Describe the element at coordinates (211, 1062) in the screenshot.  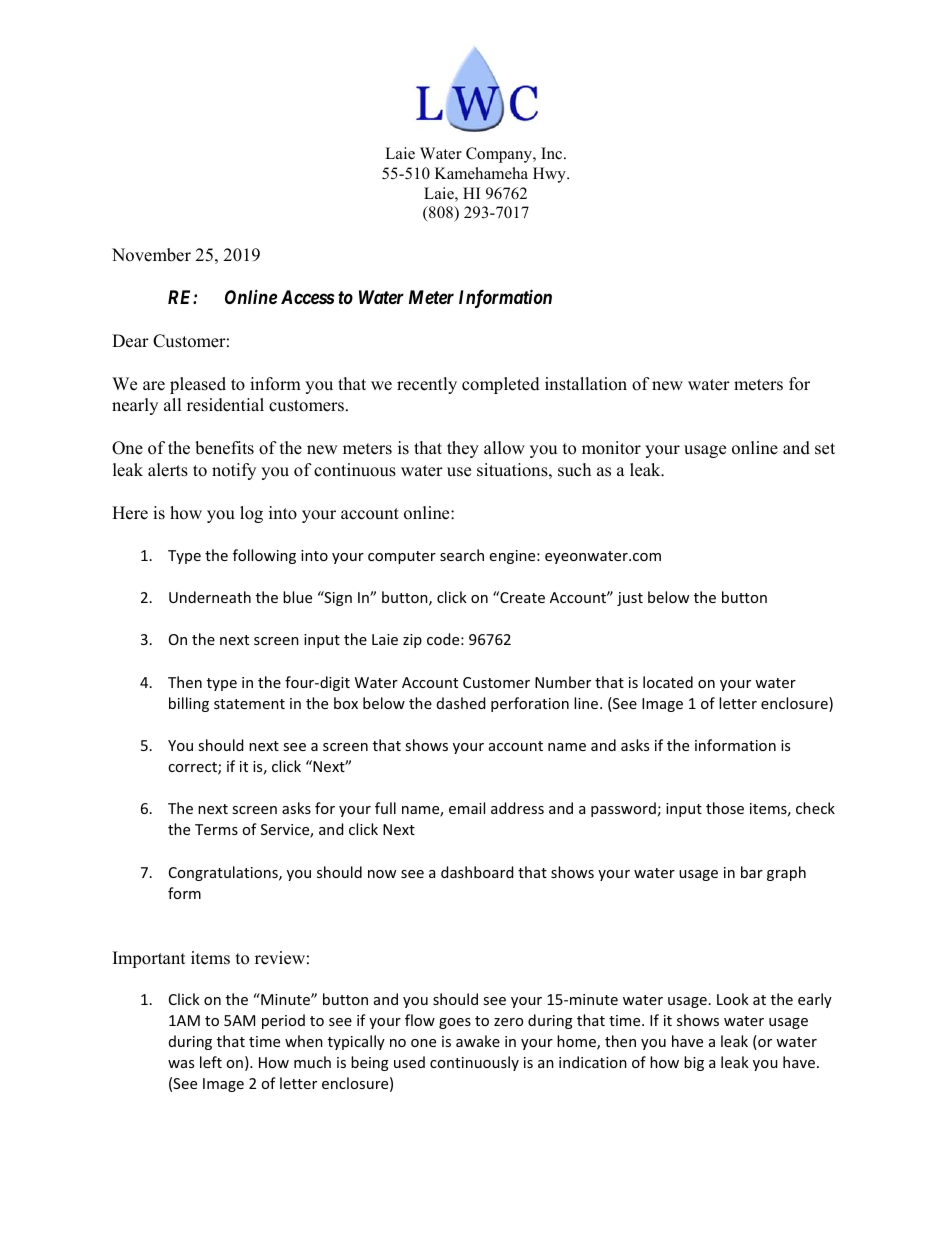
I see `left` at that location.
